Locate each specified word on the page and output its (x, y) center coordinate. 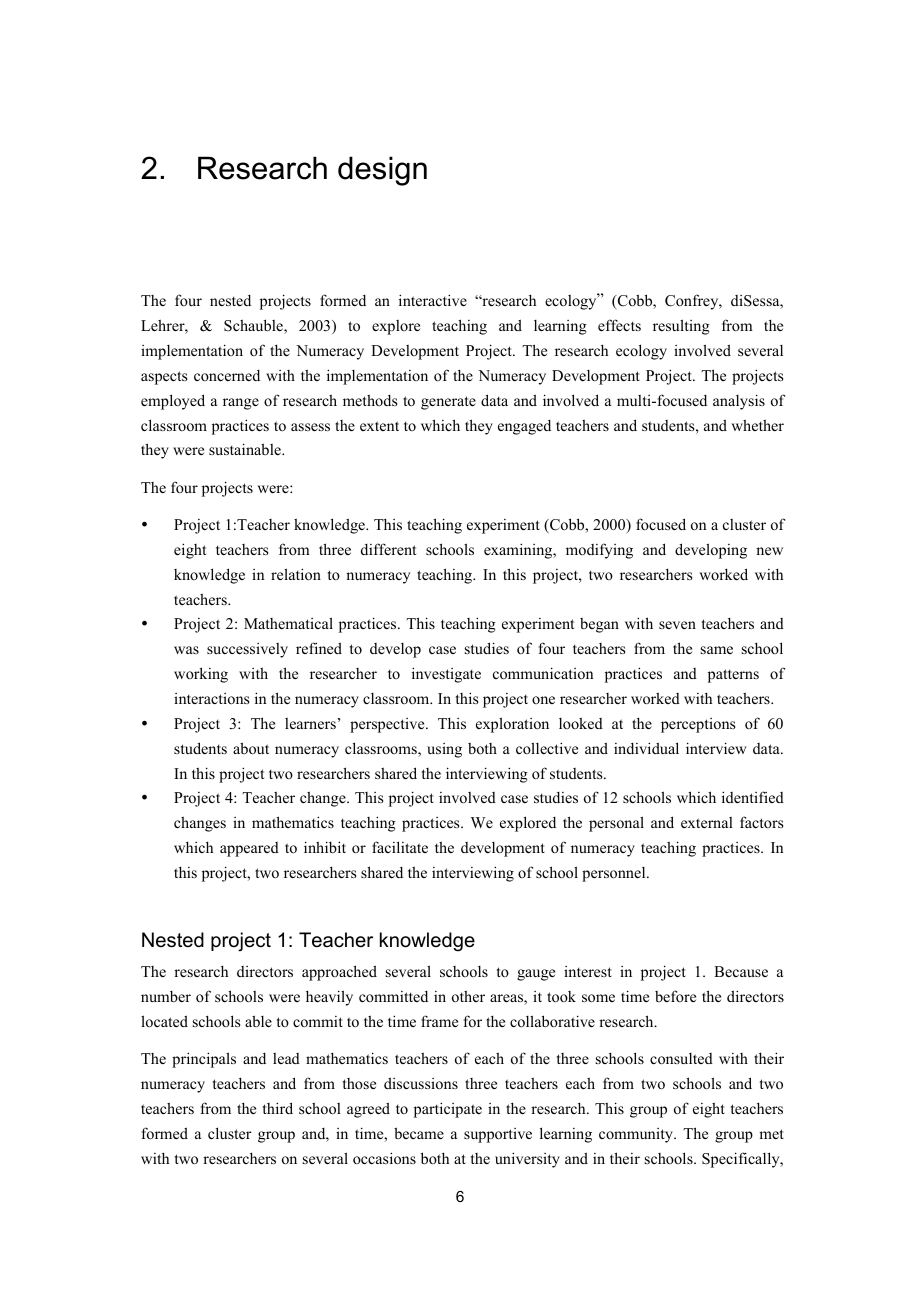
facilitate (400, 847)
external (707, 822)
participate (448, 1110)
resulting (681, 327)
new (769, 551)
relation (296, 574)
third (278, 1108)
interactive (433, 300)
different (388, 549)
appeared (249, 849)
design (382, 171)
